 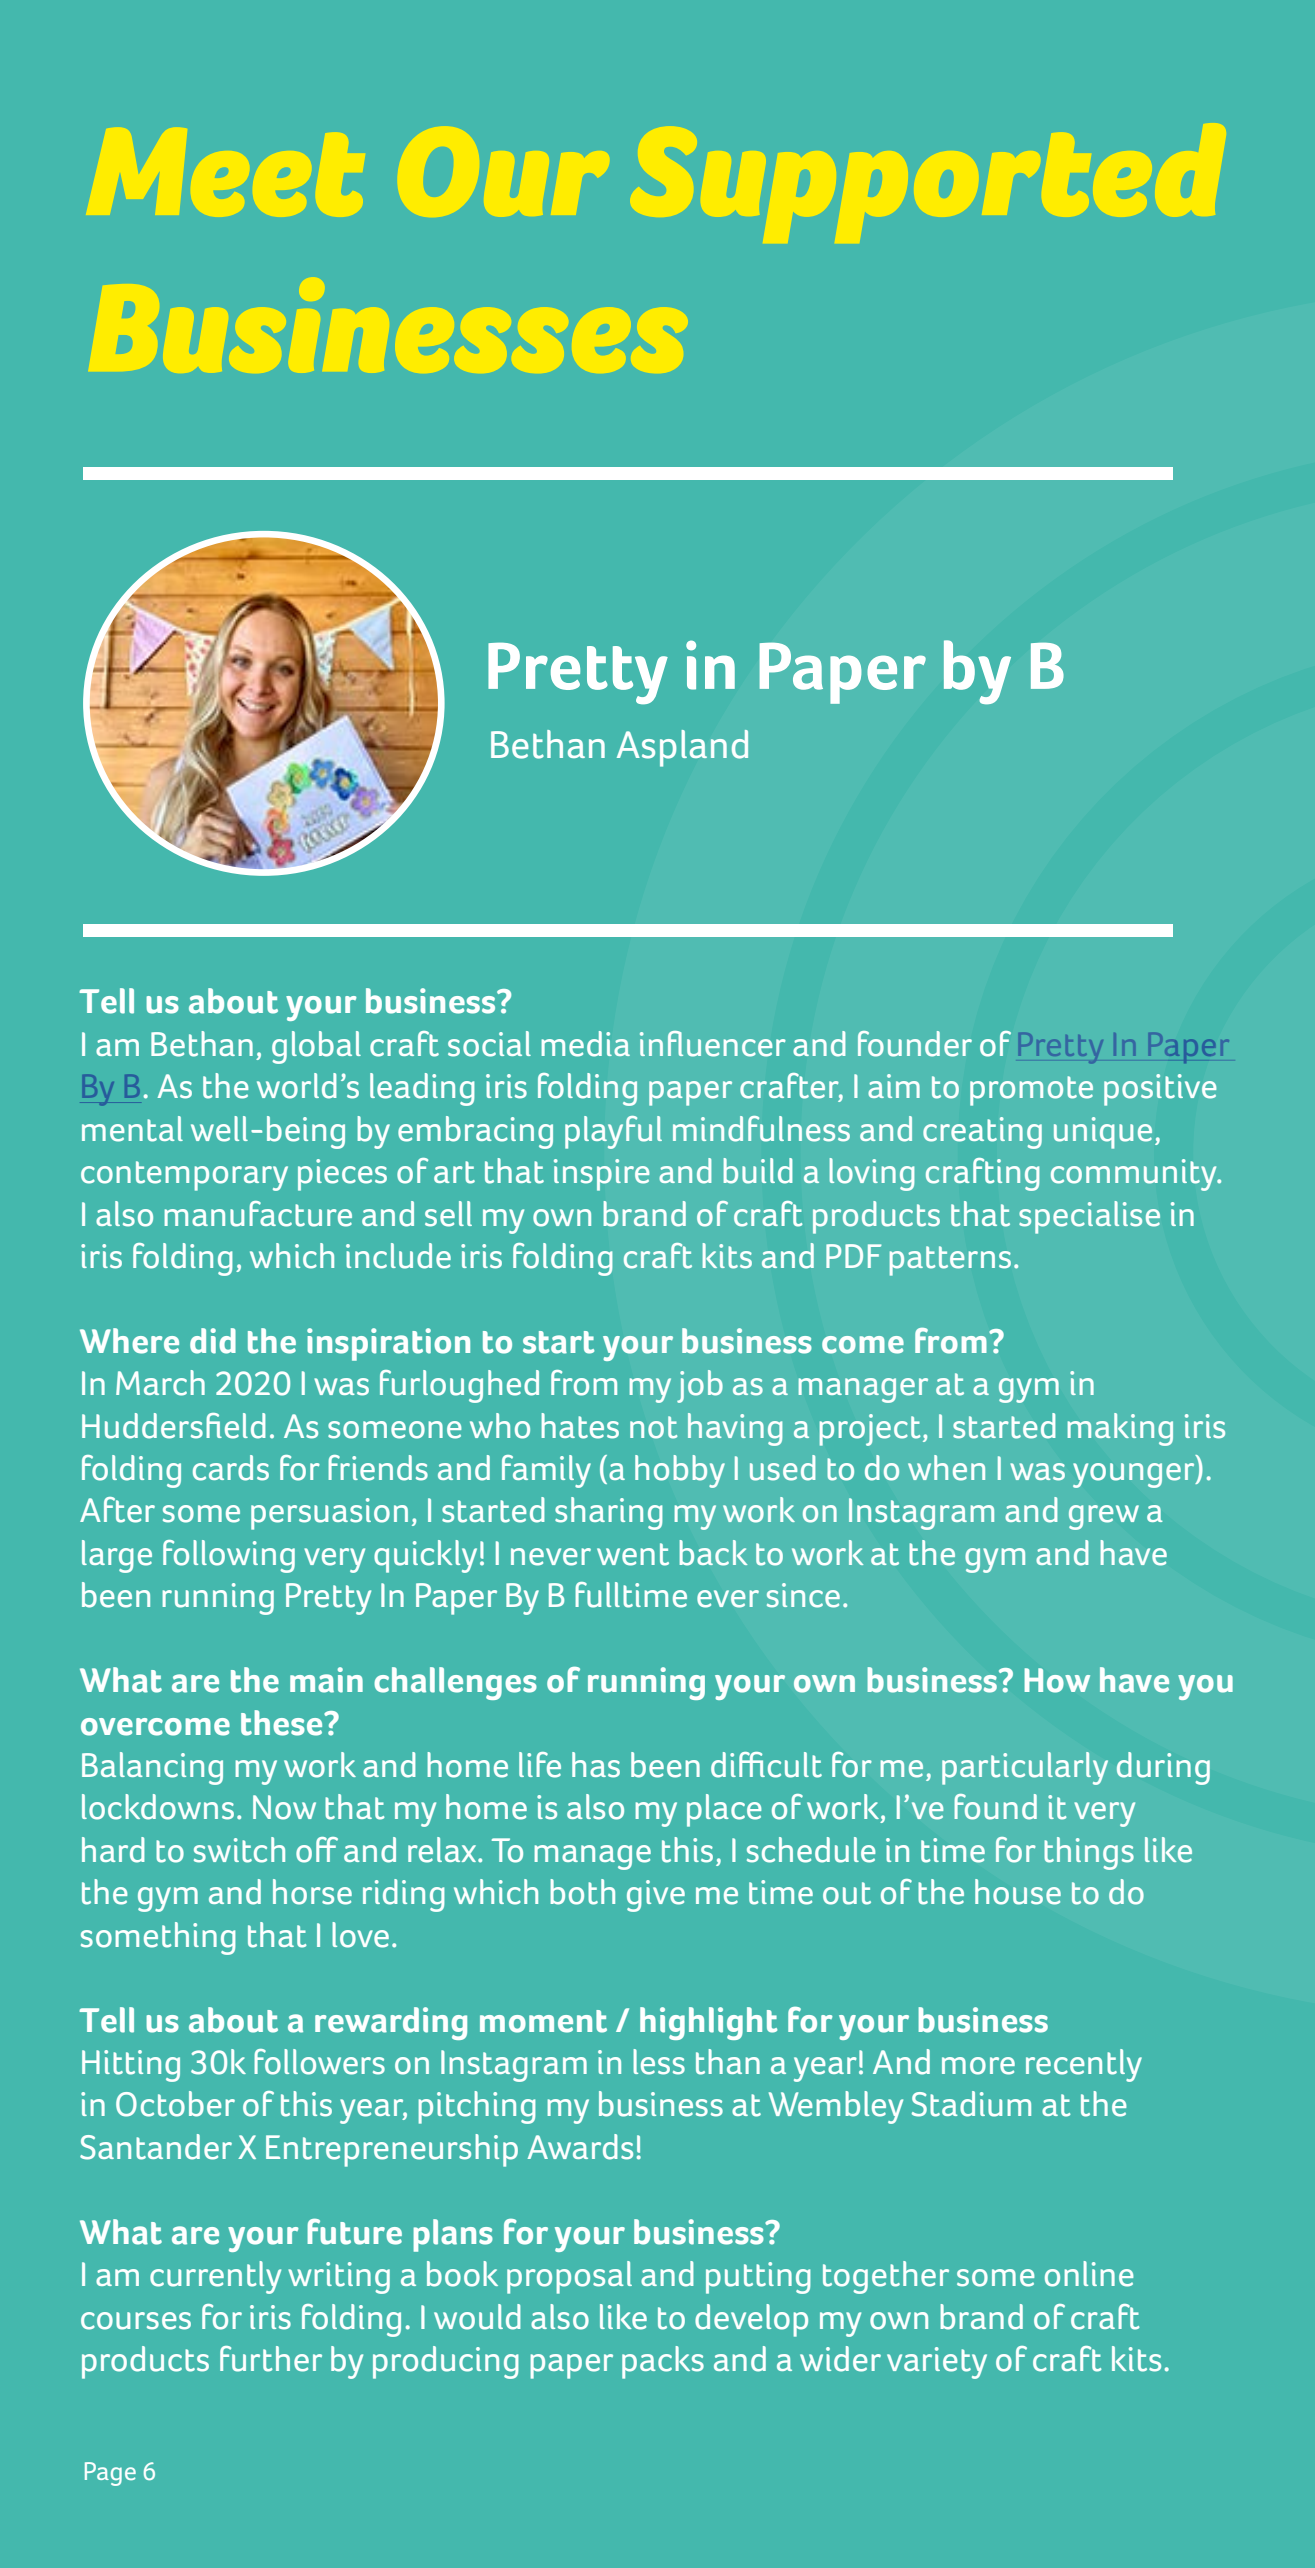 I want to click on love, so click(x=360, y=1935).
